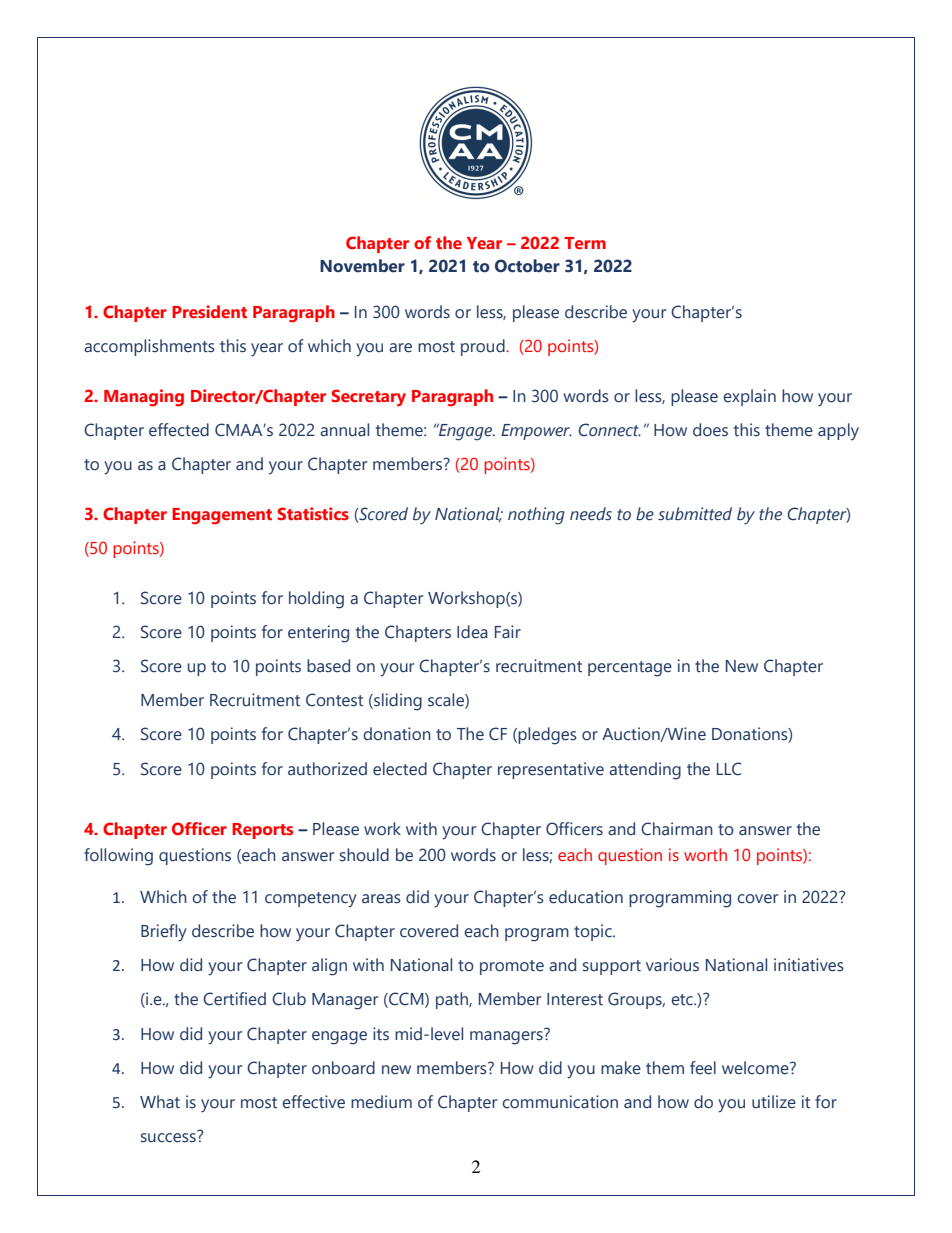  What do you see at coordinates (160, 1102) in the document?
I see `What` at bounding box center [160, 1102].
